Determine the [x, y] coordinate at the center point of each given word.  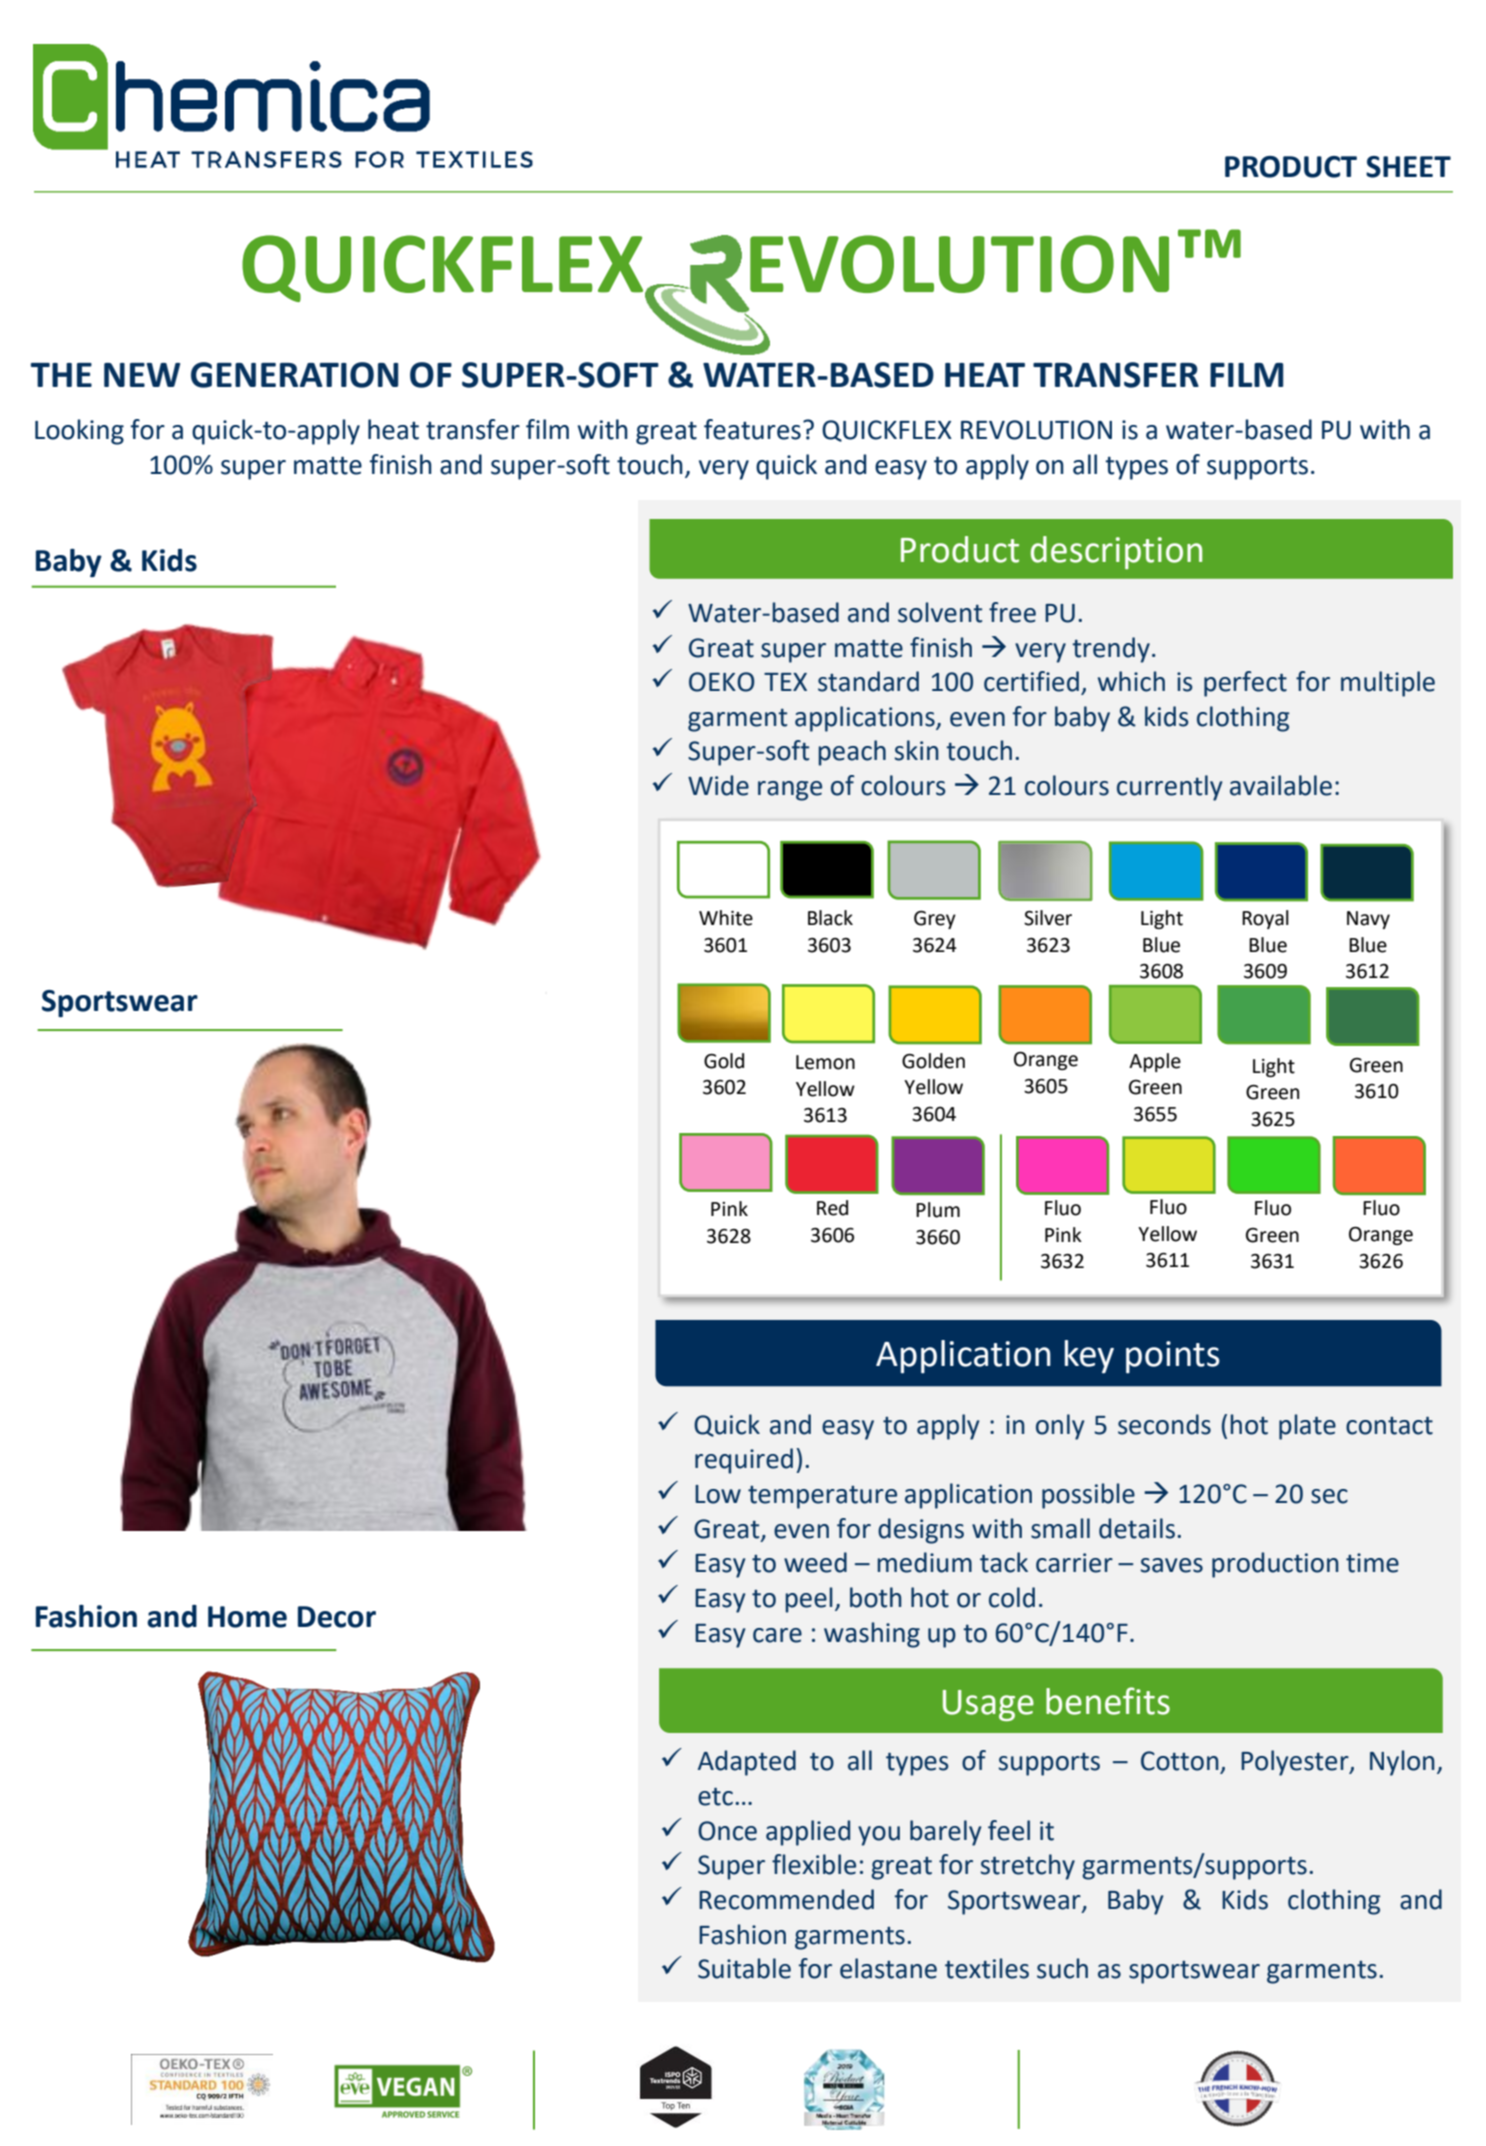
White [726, 918]
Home [247, 1617]
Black [830, 918]
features [752, 429]
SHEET [1408, 167]
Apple [1155, 1062]
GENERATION [294, 375]
